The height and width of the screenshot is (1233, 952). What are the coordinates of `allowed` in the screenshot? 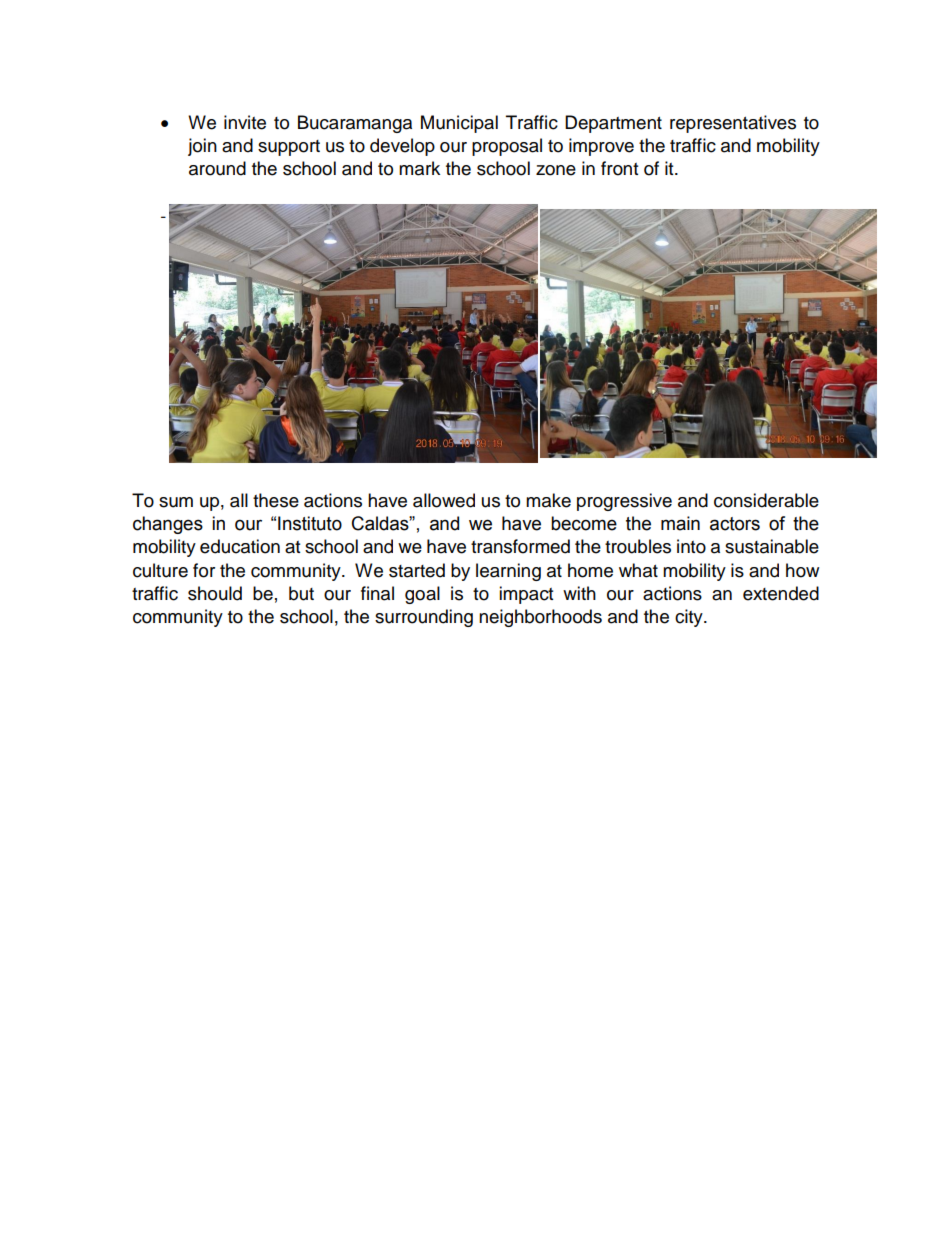 It's located at (444, 500).
